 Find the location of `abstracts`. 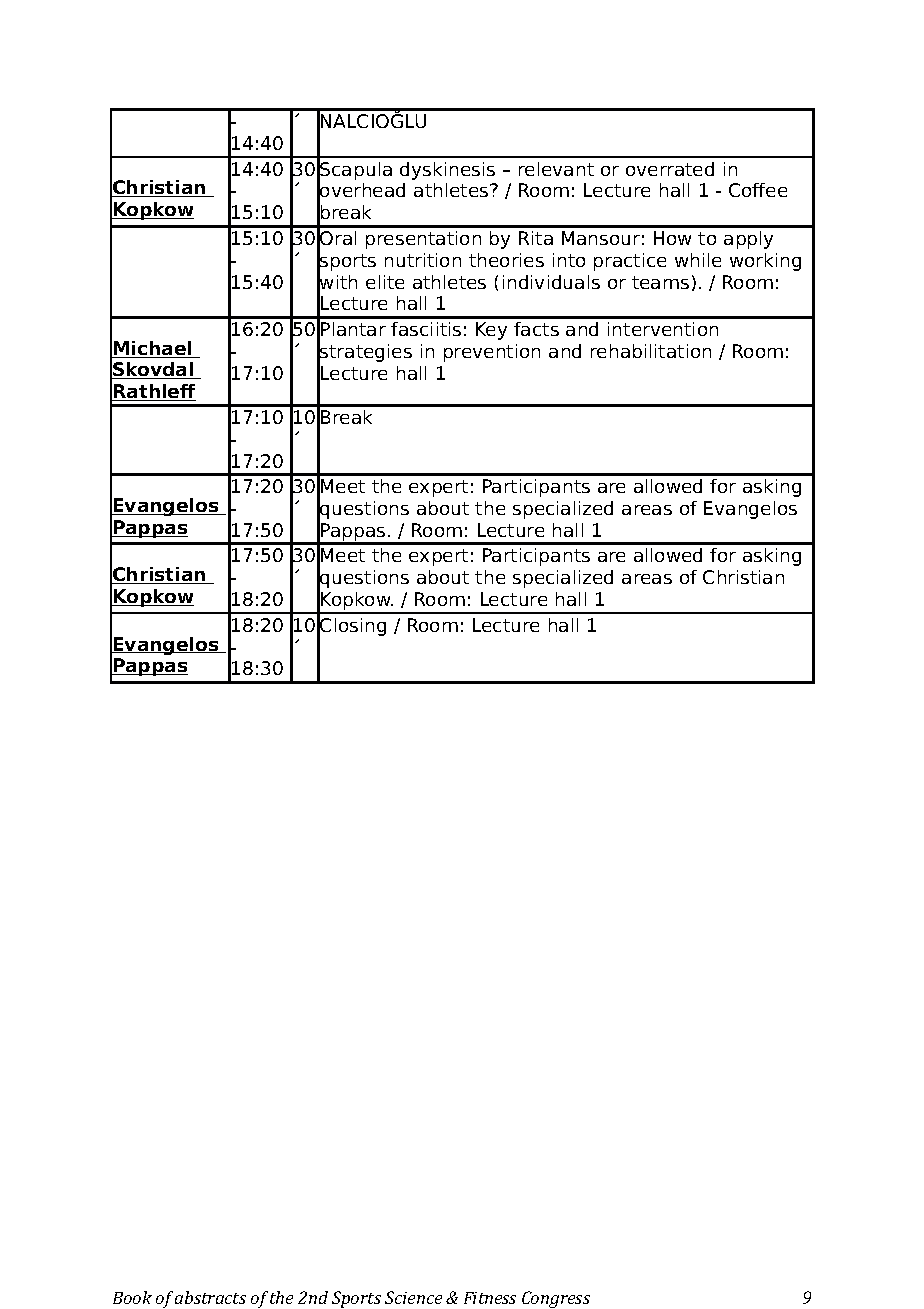

abstracts is located at coordinates (210, 1297).
